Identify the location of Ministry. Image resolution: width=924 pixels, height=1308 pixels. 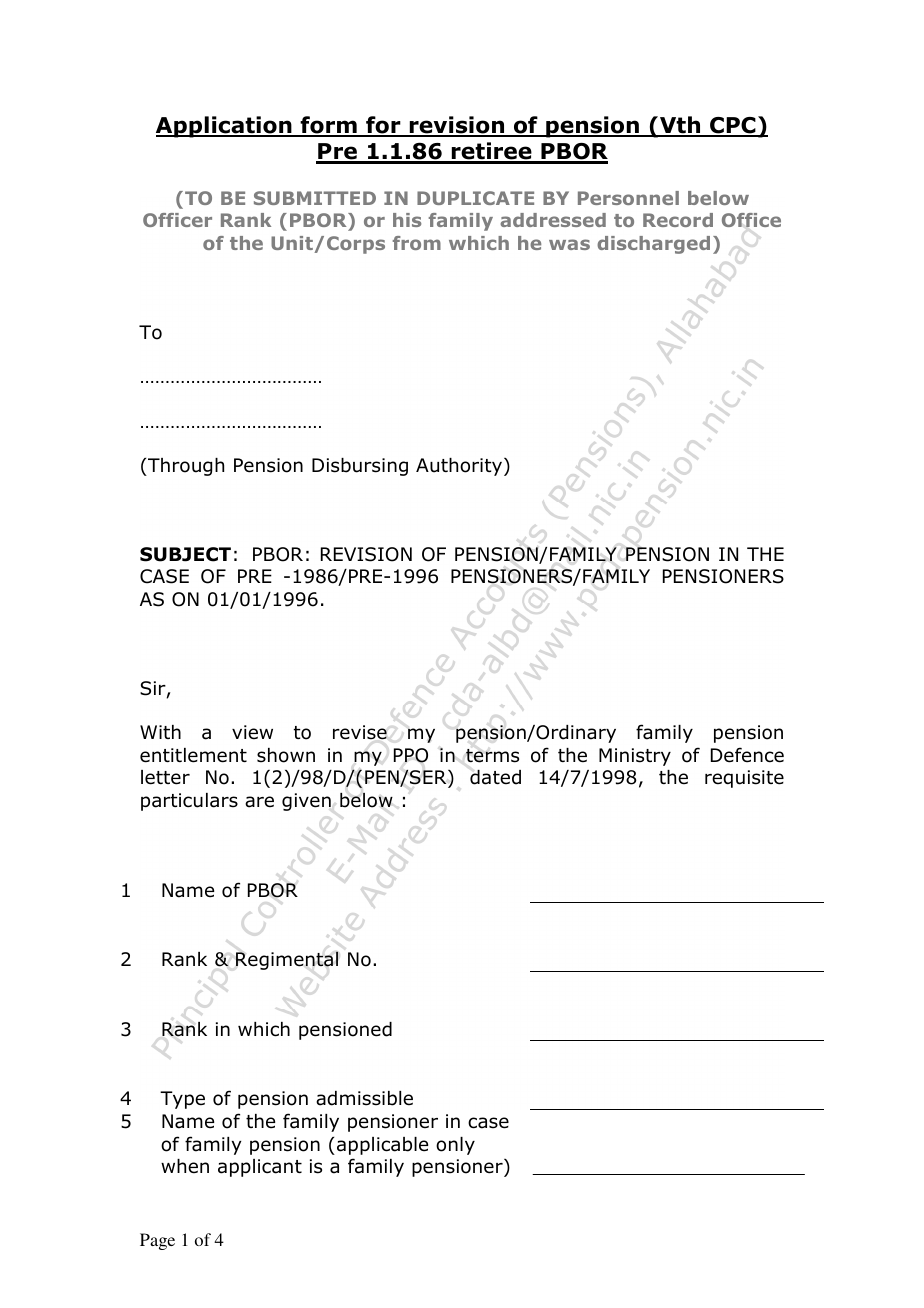
(635, 757).
